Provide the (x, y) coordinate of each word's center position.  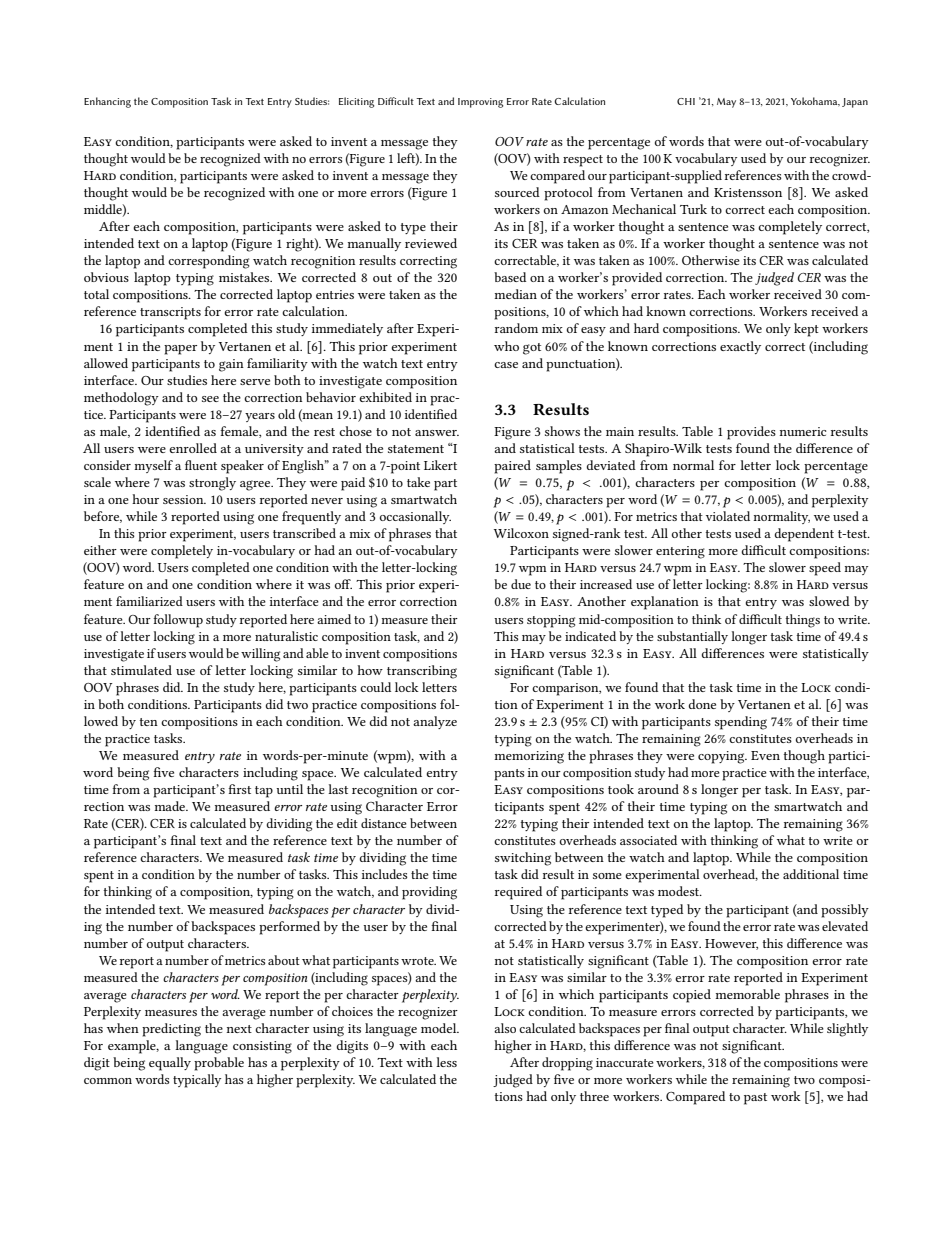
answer (437, 433)
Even (765, 755)
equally (170, 1064)
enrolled (193, 448)
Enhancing (107, 102)
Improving (480, 103)
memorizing (529, 757)
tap (264, 792)
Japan (855, 103)
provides (751, 433)
